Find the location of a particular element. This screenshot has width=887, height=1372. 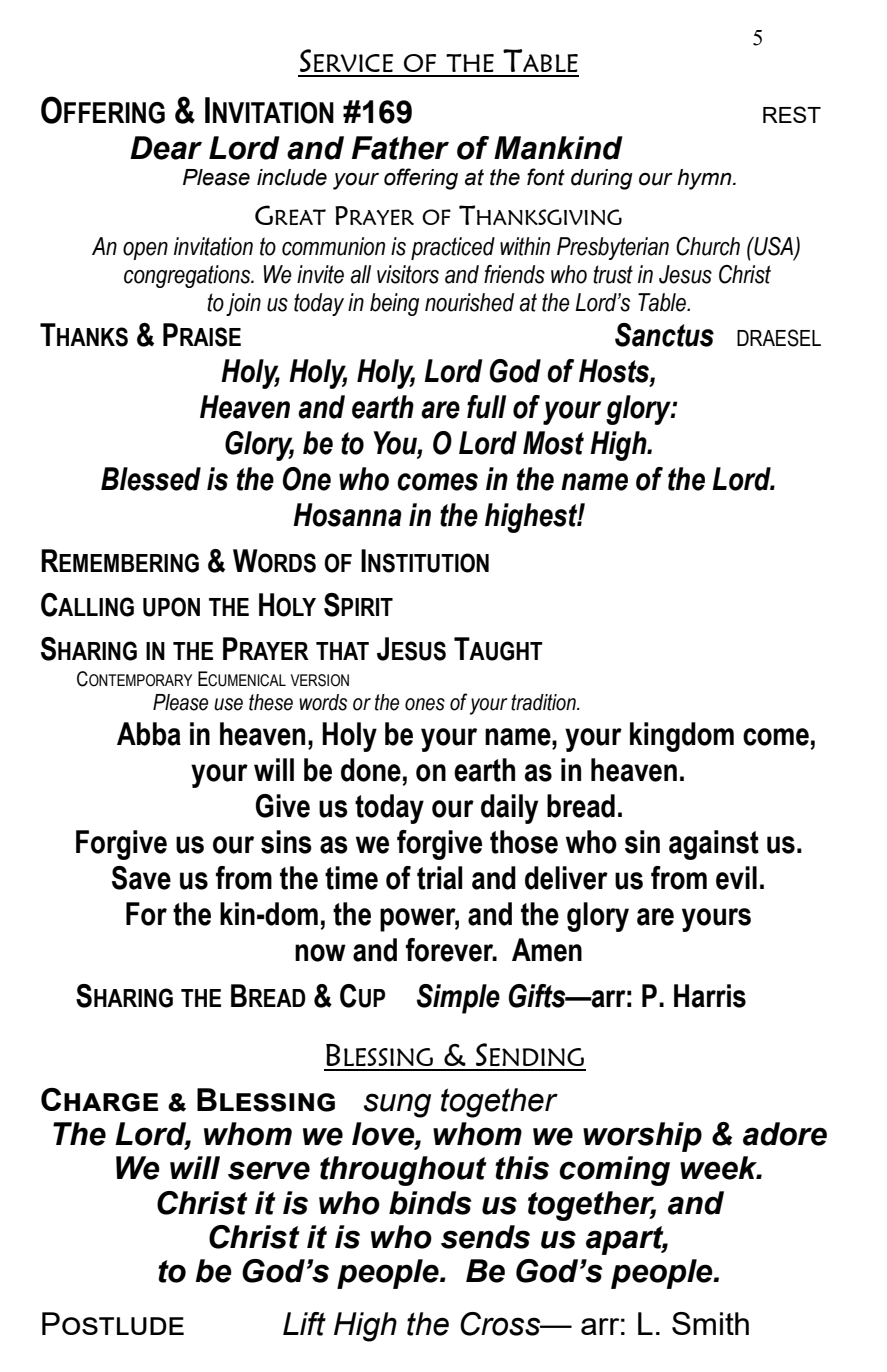

hymn is located at coordinates (705, 179).
